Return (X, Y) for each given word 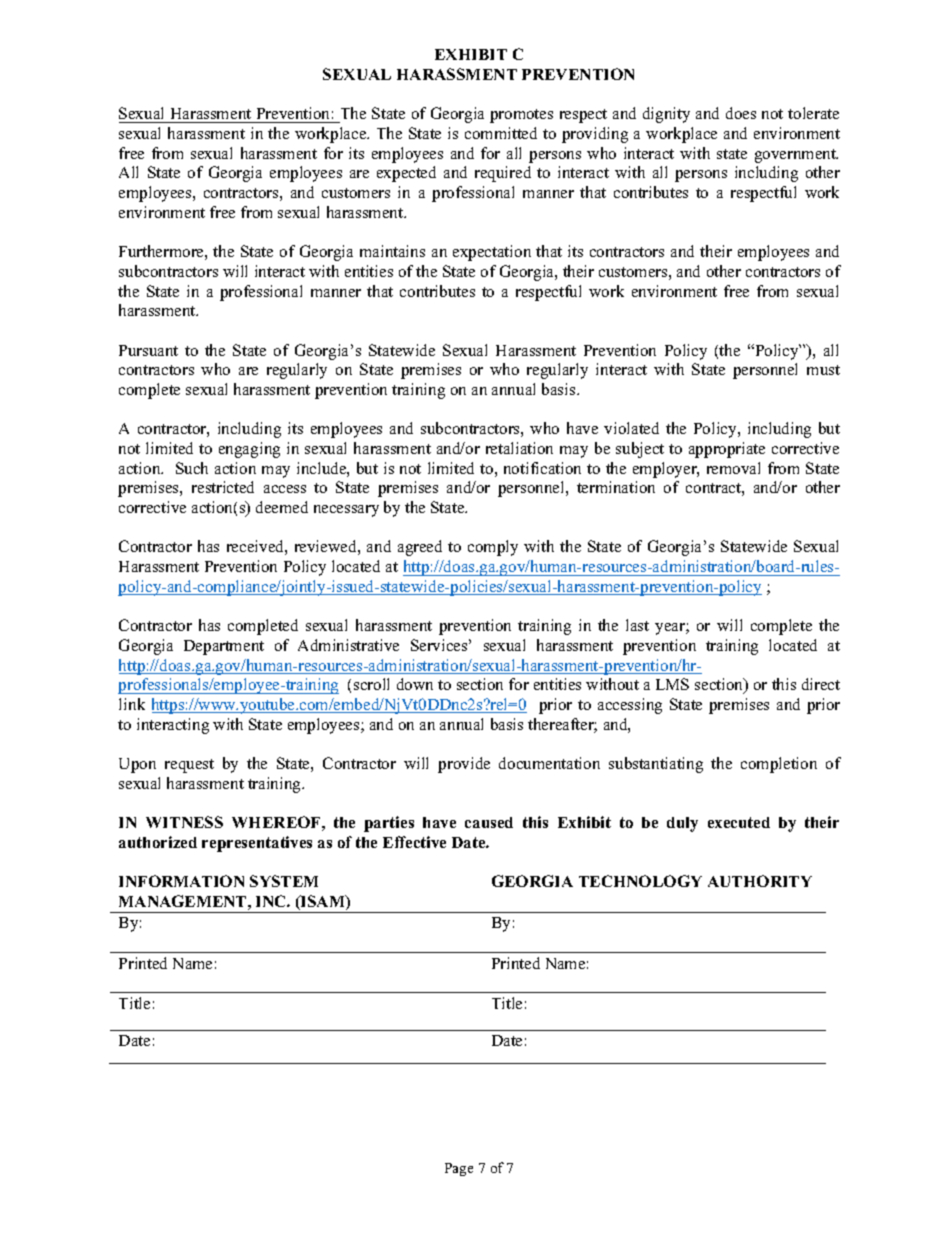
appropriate (727, 450)
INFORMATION (181, 881)
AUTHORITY (760, 881)
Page (459, 1169)
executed (739, 822)
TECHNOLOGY (640, 881)
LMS (672, 684)
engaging (249, 450)
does (741, 113)
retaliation (519, 448)
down (415, 684)
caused (489, 822)
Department (224, 647)
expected (406, 174)
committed (501, 133)
